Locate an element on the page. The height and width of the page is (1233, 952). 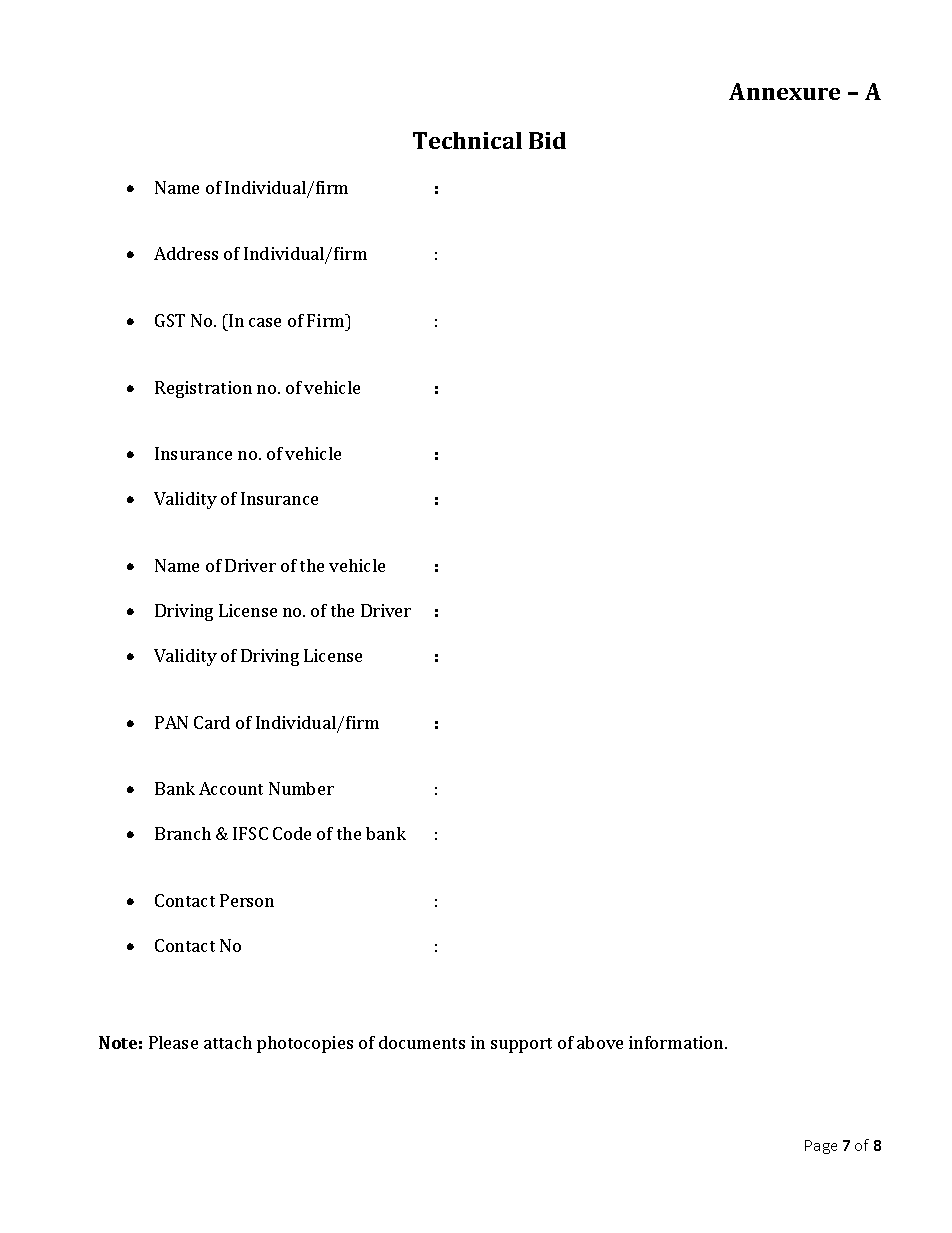
Card is located at coordinates (212, 722).
